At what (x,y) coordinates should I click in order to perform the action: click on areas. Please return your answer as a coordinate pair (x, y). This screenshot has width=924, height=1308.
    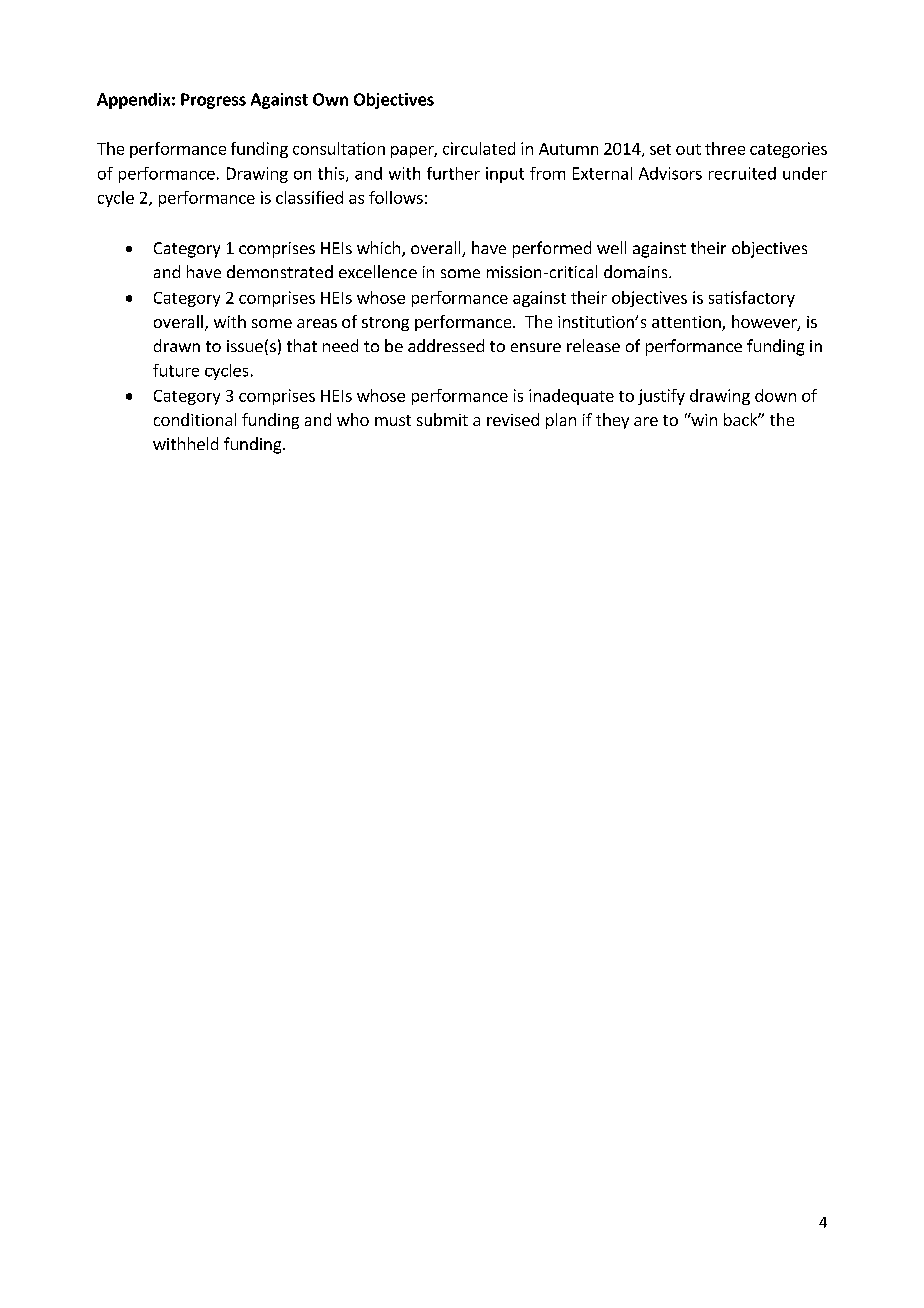
    Looking at the image, I should click on (317, 323).
